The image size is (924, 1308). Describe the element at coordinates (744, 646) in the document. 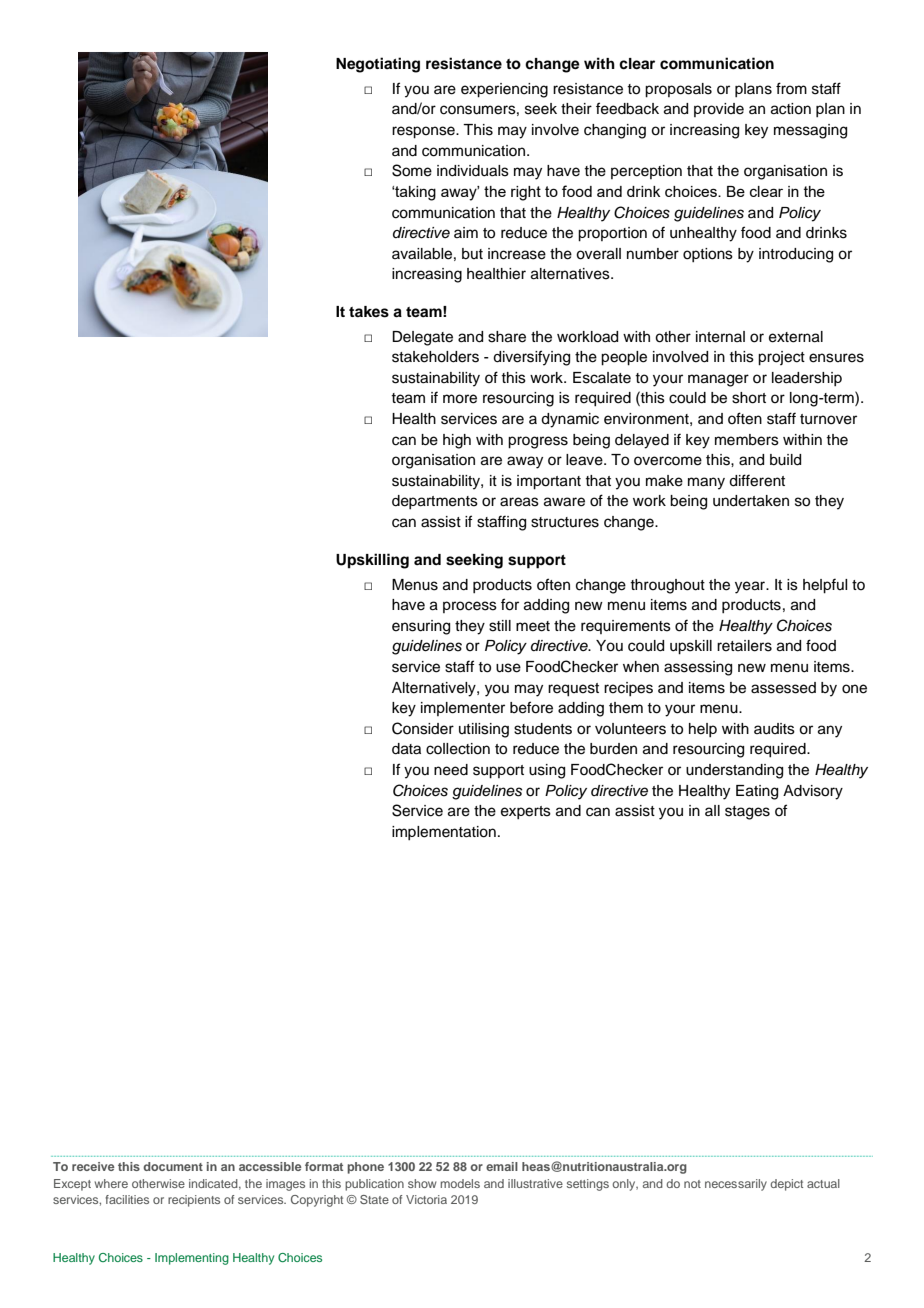

I see `retailers` at that location.
